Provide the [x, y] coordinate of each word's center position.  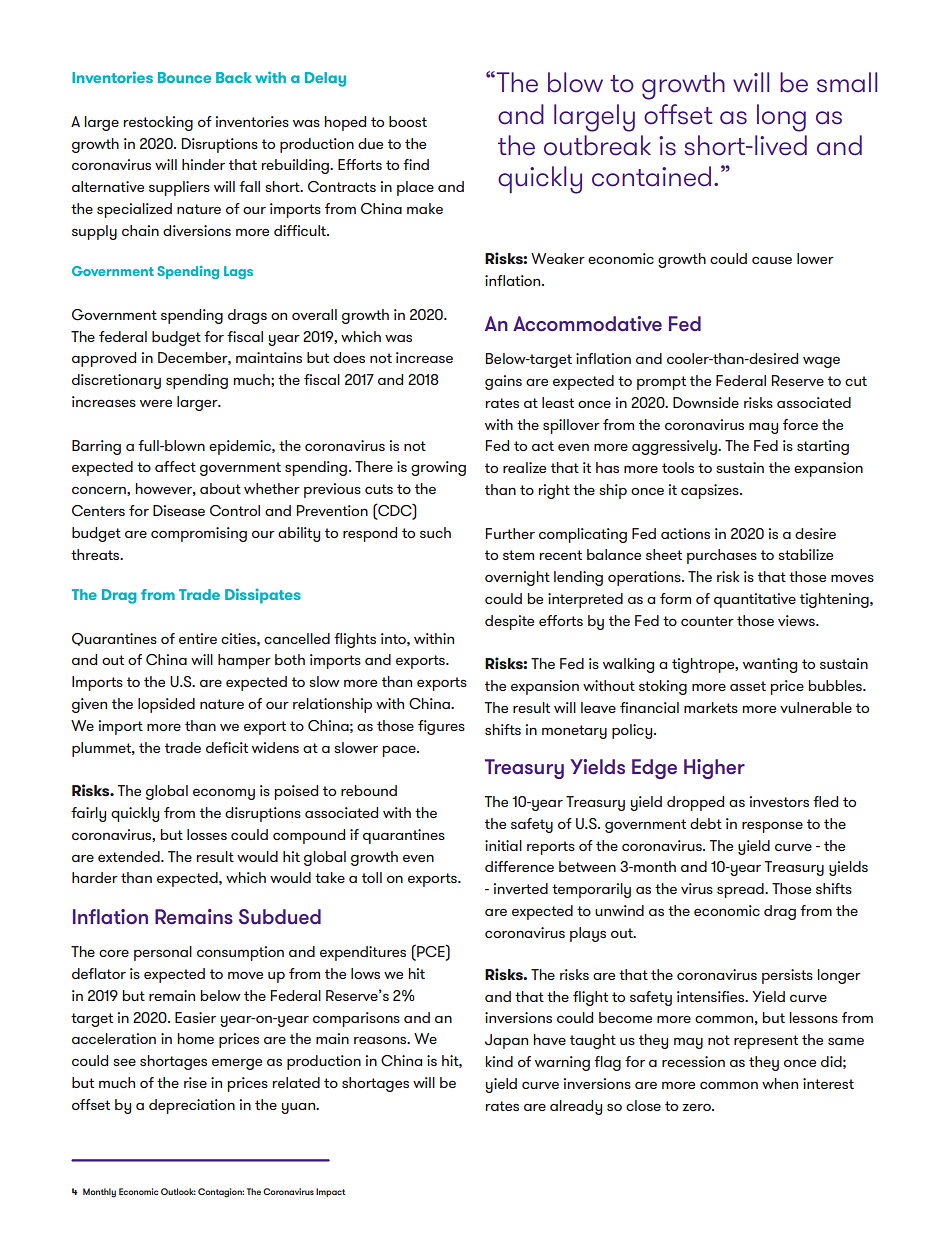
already [576, 1107]
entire [198, 638]
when [780, 1083]
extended [130, 856]
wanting [770, 665]
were [156, 403]
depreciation [192, 1106]
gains [503, 382]
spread [741, 890]
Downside [706, 402]
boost [408, 121]
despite [509, 622]
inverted [521, 888]
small [847, 82]
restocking [158, 123]
